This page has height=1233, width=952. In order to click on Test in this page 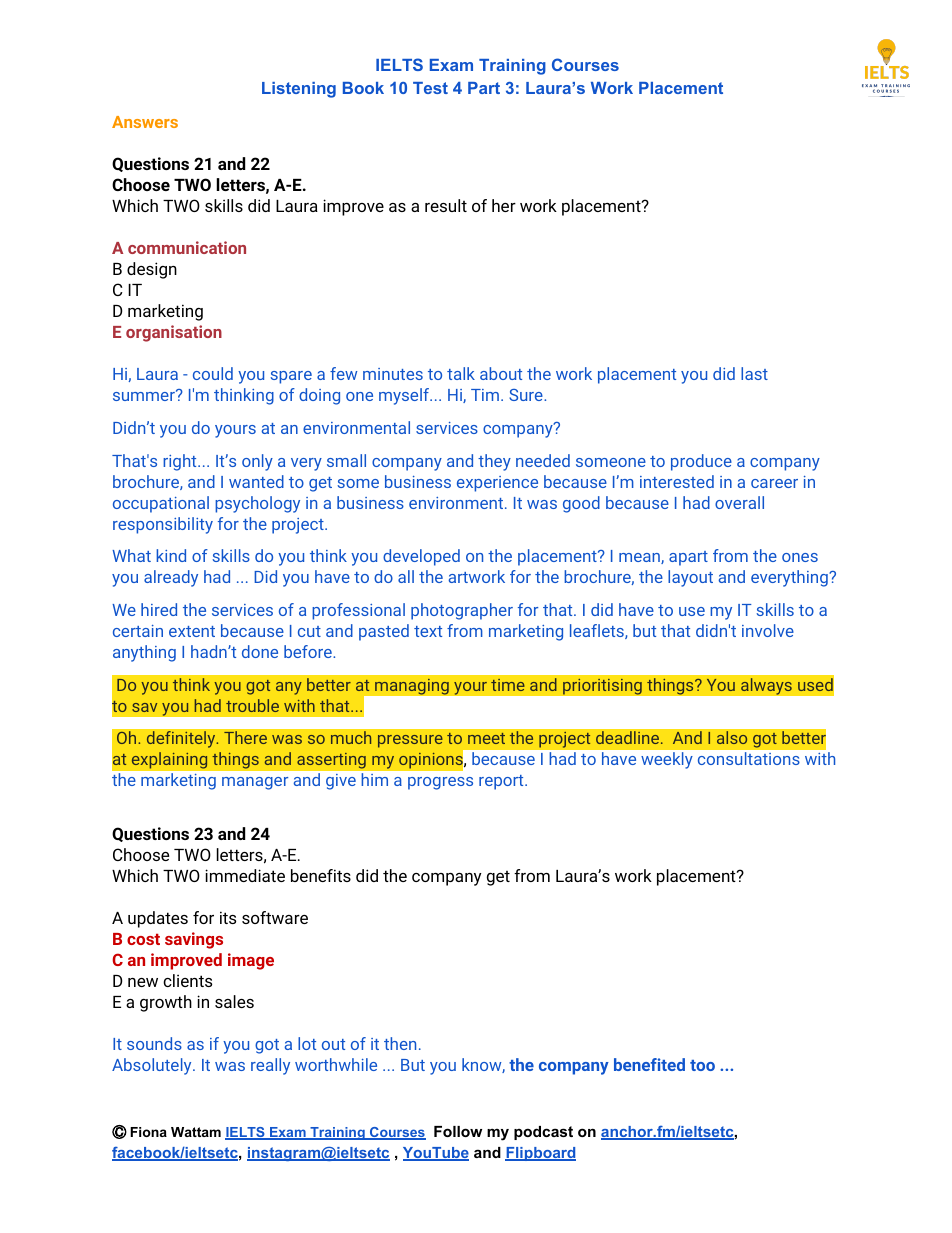, I will do `click(430, 88)`.
